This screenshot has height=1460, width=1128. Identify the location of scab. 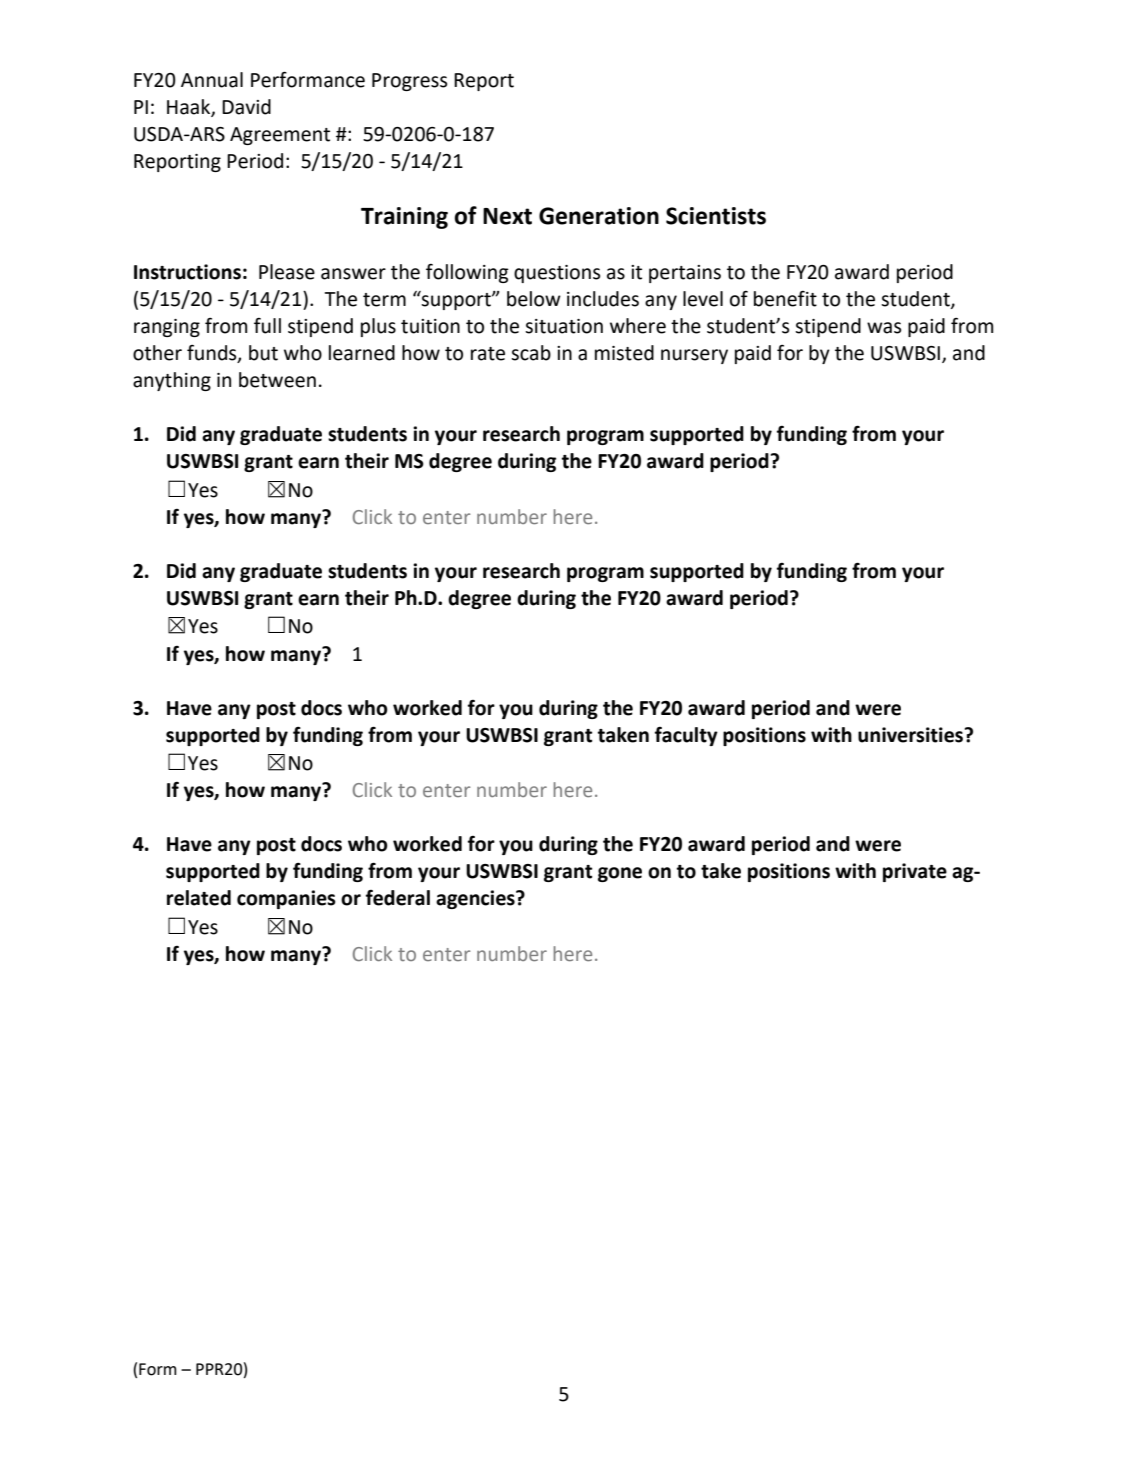
(531, 353).
